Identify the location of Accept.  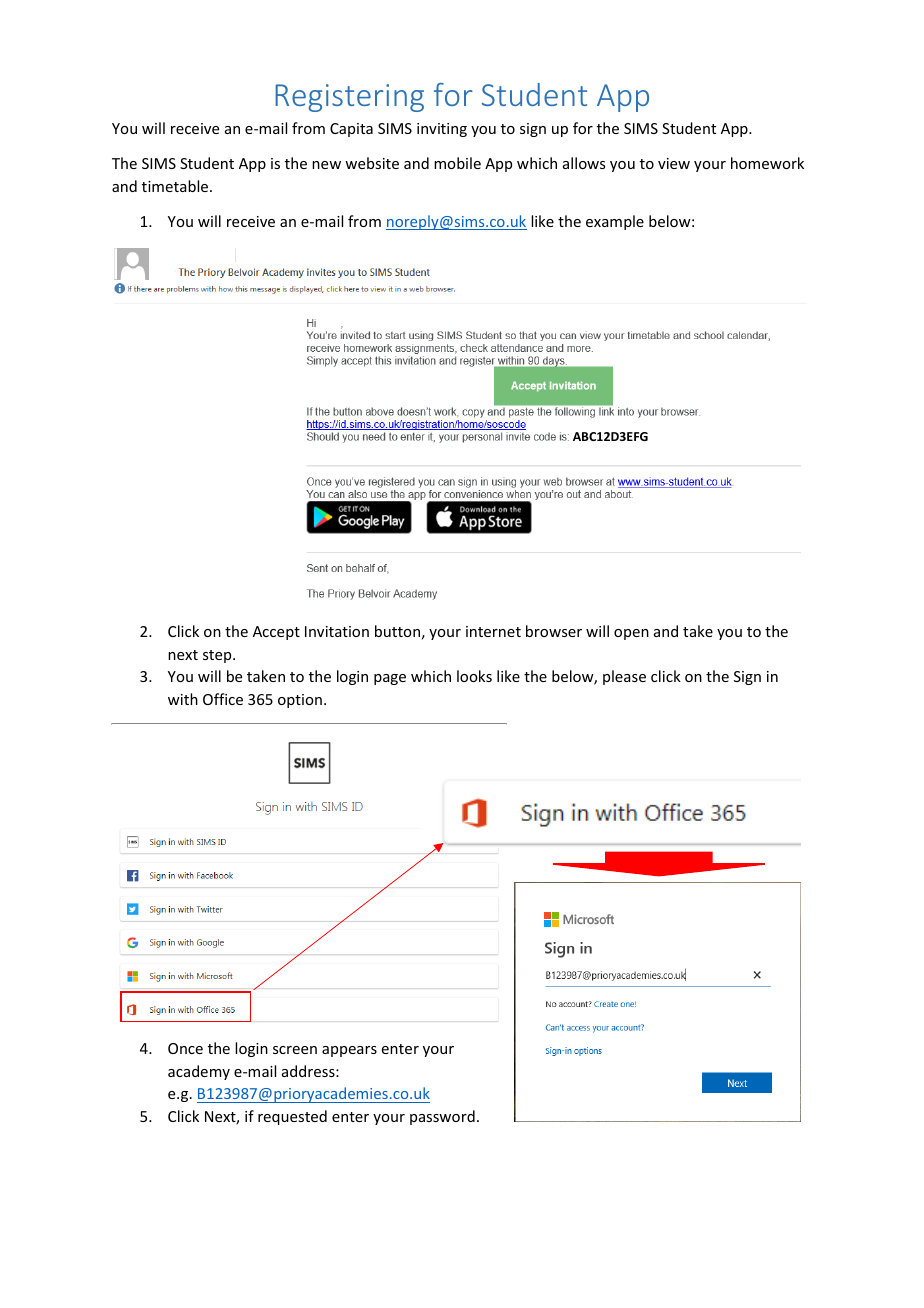
(276, 633).
